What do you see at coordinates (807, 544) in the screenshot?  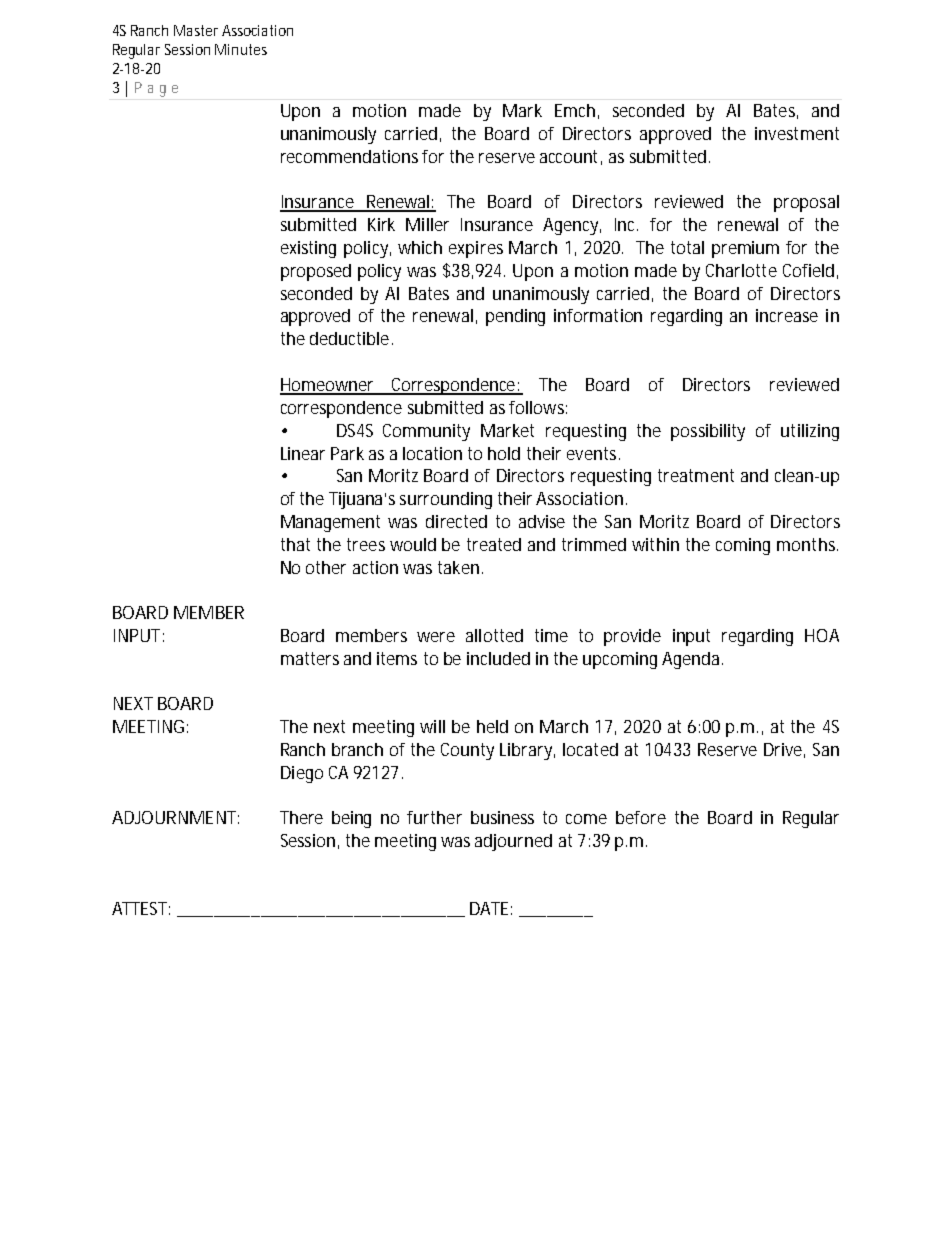 I see `months` at bounding box center [807, 544].
